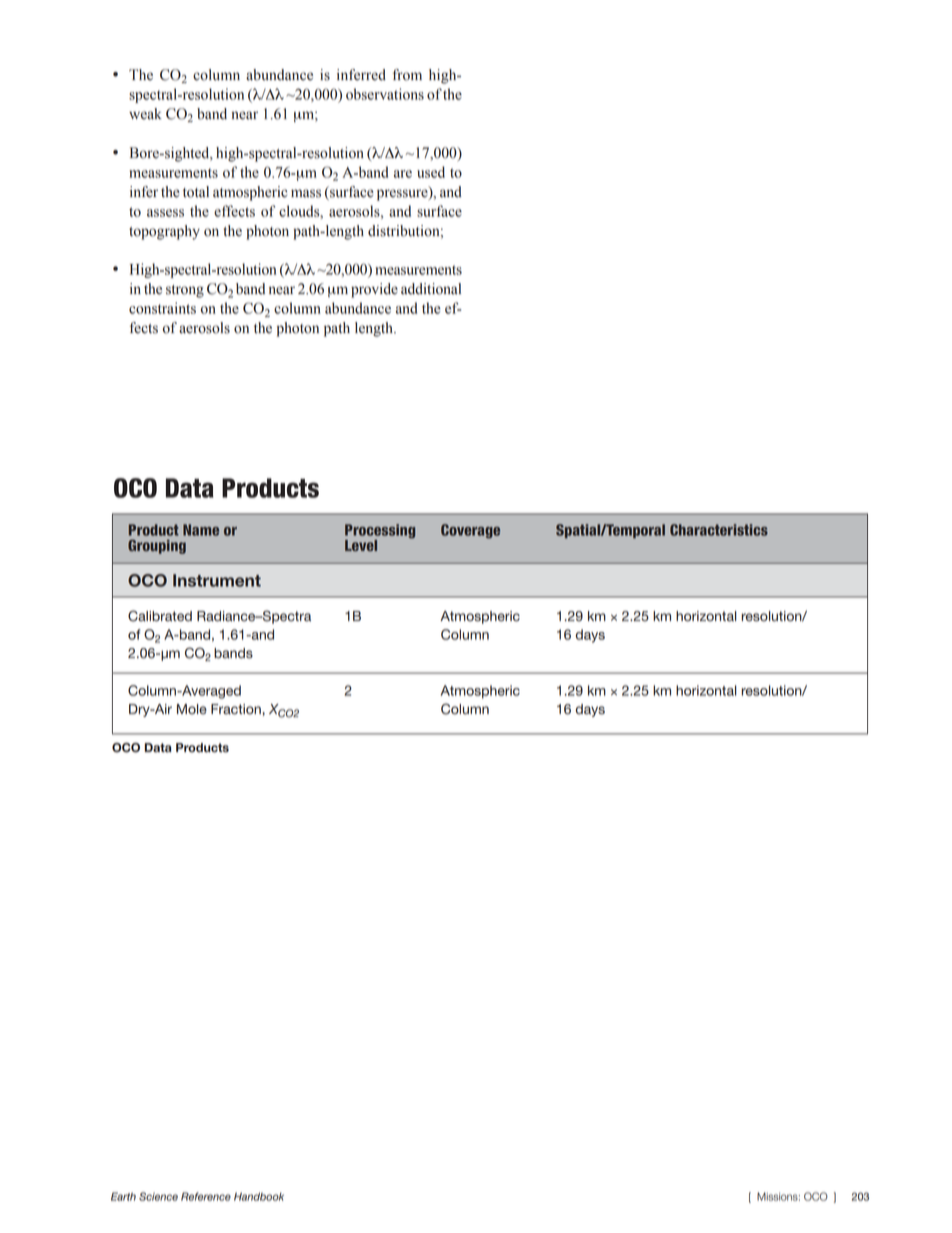  Describe the element at coordinates (380, 532) in the document. I see `Processing` at that location.
